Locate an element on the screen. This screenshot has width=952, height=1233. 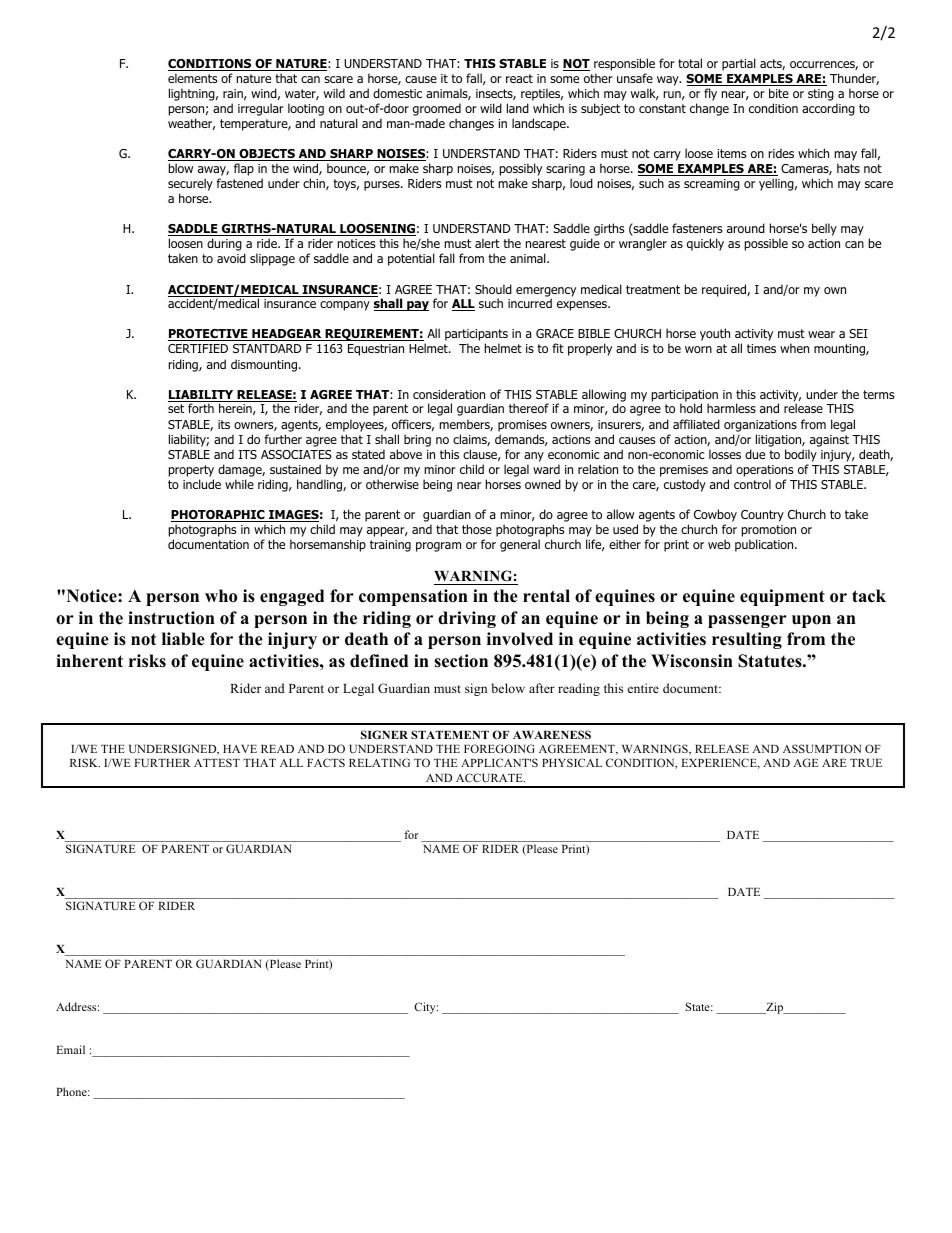
ACCURATE is located at coordinates (490, 777).
